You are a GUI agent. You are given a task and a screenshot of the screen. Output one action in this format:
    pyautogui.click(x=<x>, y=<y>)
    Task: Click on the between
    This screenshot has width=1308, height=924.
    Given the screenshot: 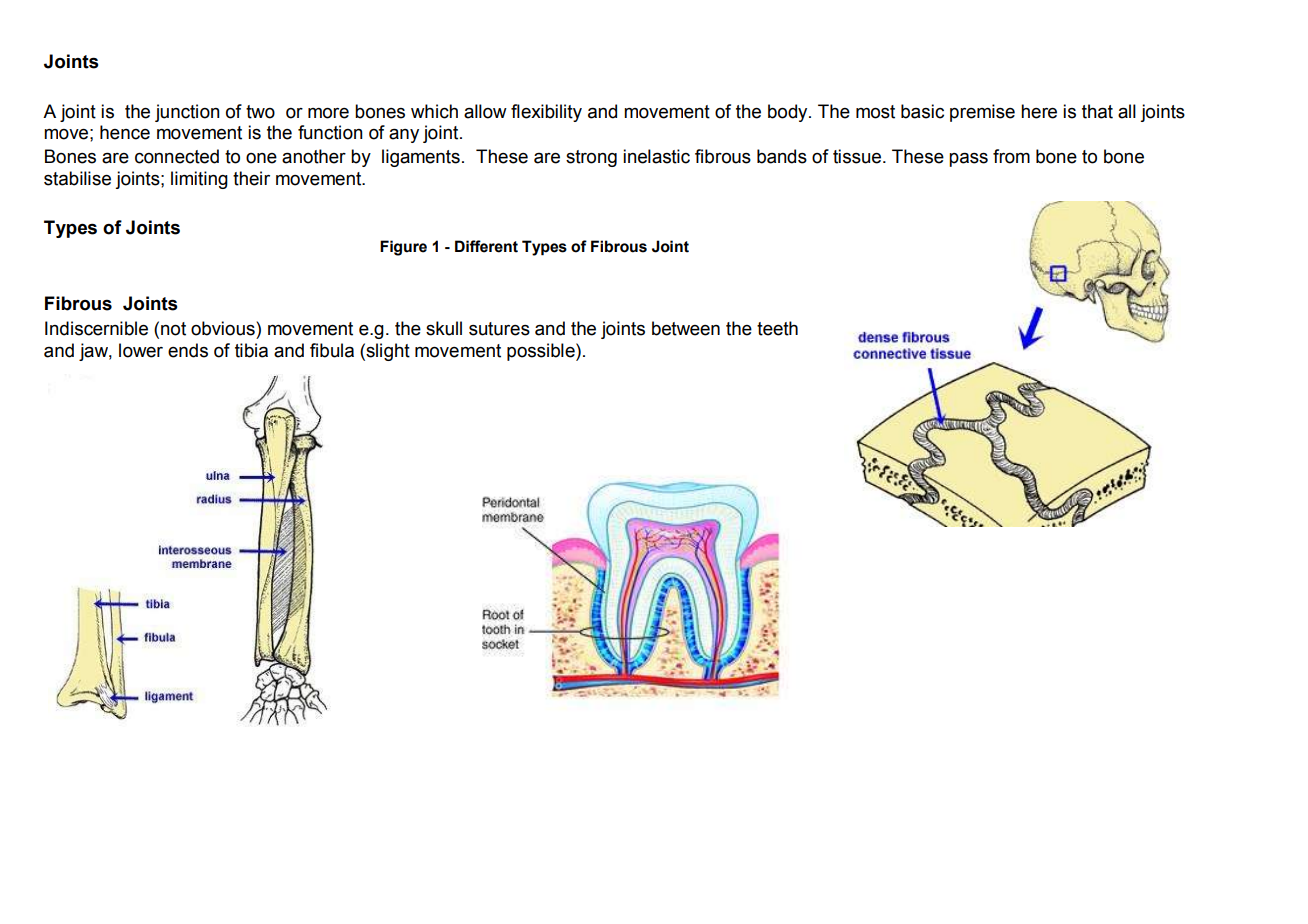 What is the action you would take?
    pyautogui.click(x=686, y=328)
